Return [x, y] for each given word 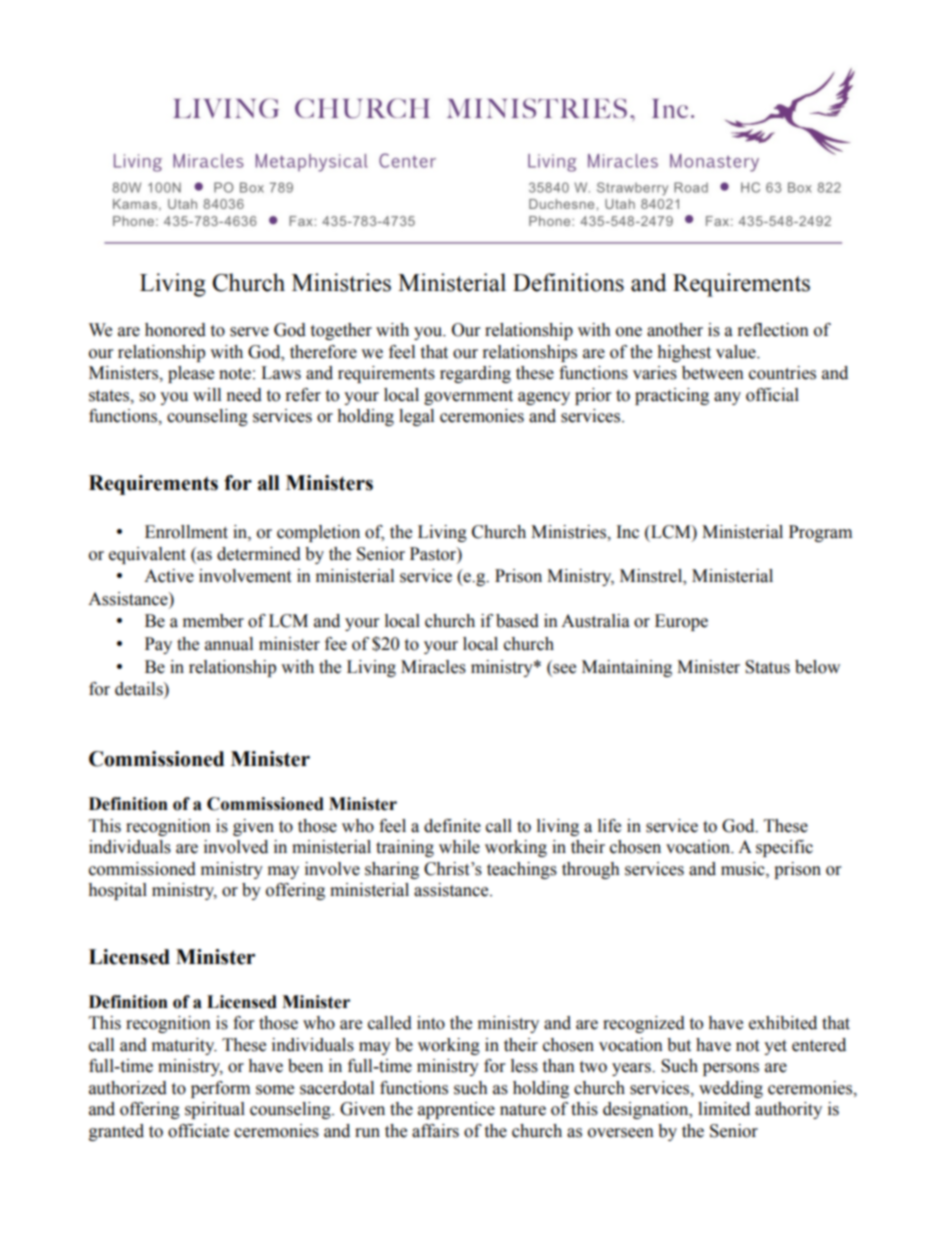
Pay [158, 645]
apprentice [456, 1110]
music [744, 869]
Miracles [433, 667]
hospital [117, 891]
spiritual [215, 1110]
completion [318, 533]
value [737, 352]
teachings [522, 870]
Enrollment [186, 532]
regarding [475, 374]
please [191, 374]
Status [767, 667]
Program [820, 533]
